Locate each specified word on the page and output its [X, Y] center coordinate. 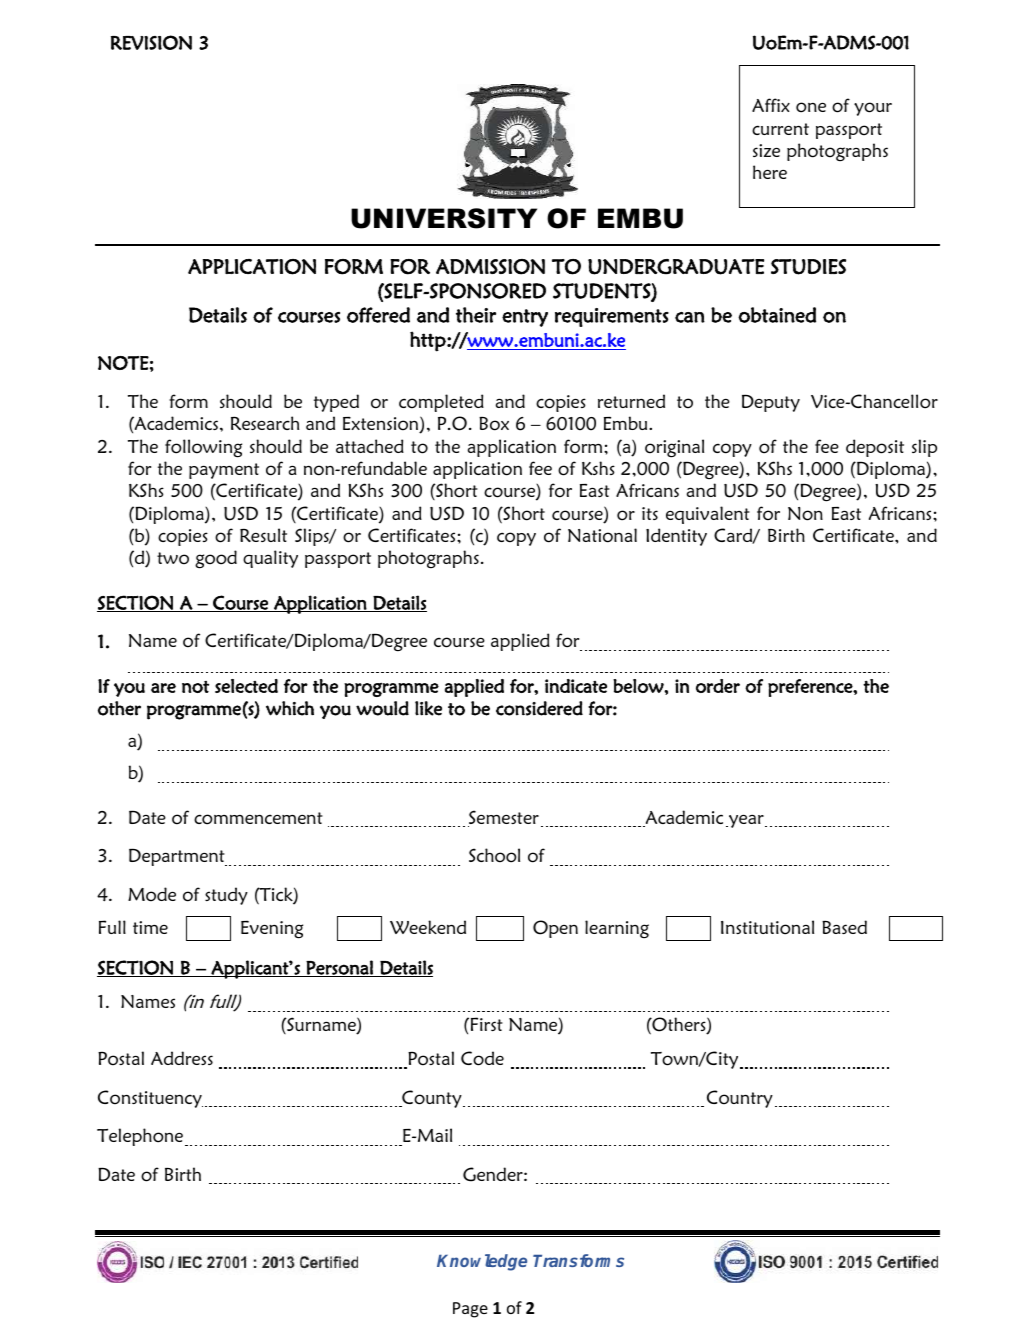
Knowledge [482, 1262]
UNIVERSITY [444, 218]
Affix [771, 105]
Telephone [141, 1137]
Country [740, 1099]
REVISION [151, 42]
